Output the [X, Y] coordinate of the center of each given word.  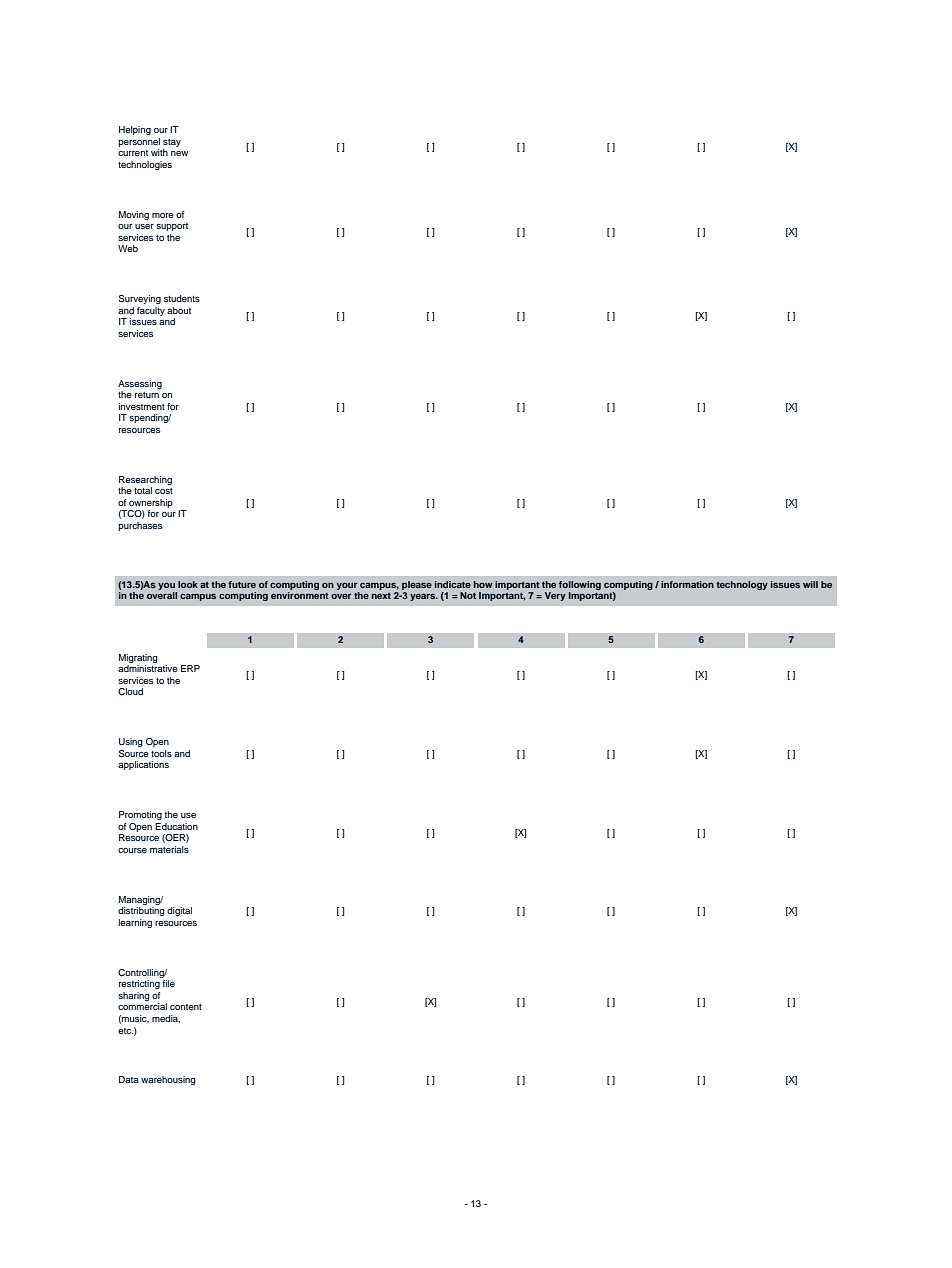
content [186, 1007]
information [687, 584]
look [188, 584]
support [172, 227]
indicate [453, 584]
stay [172, 143]
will [810, 584]
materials [169, 849]
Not [468, 595]
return [147, 395]
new [179, 153]
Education [176, 826]
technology [742, 585]
